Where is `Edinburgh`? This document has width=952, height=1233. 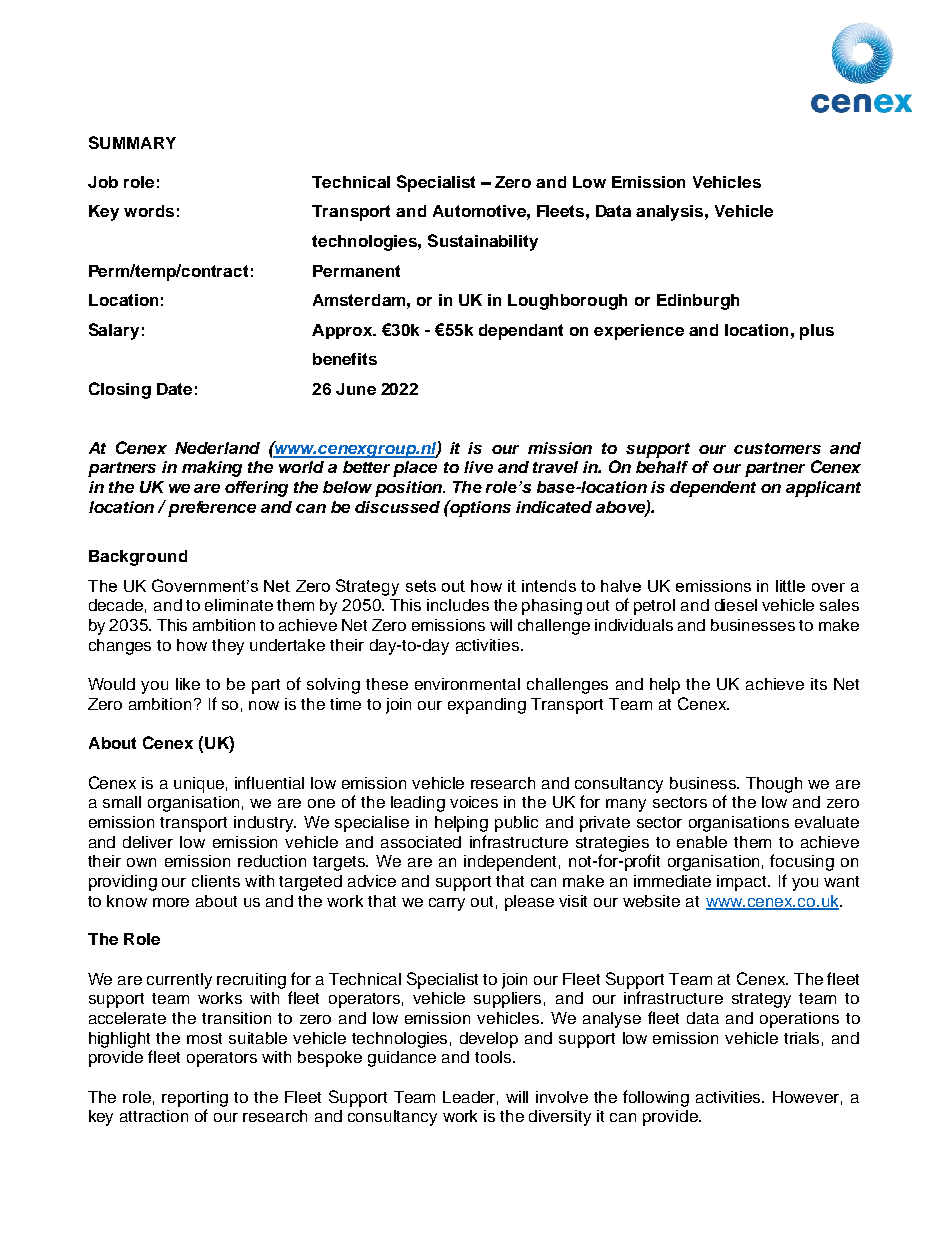 Edinburgh is located at coordinates (698, 302).
